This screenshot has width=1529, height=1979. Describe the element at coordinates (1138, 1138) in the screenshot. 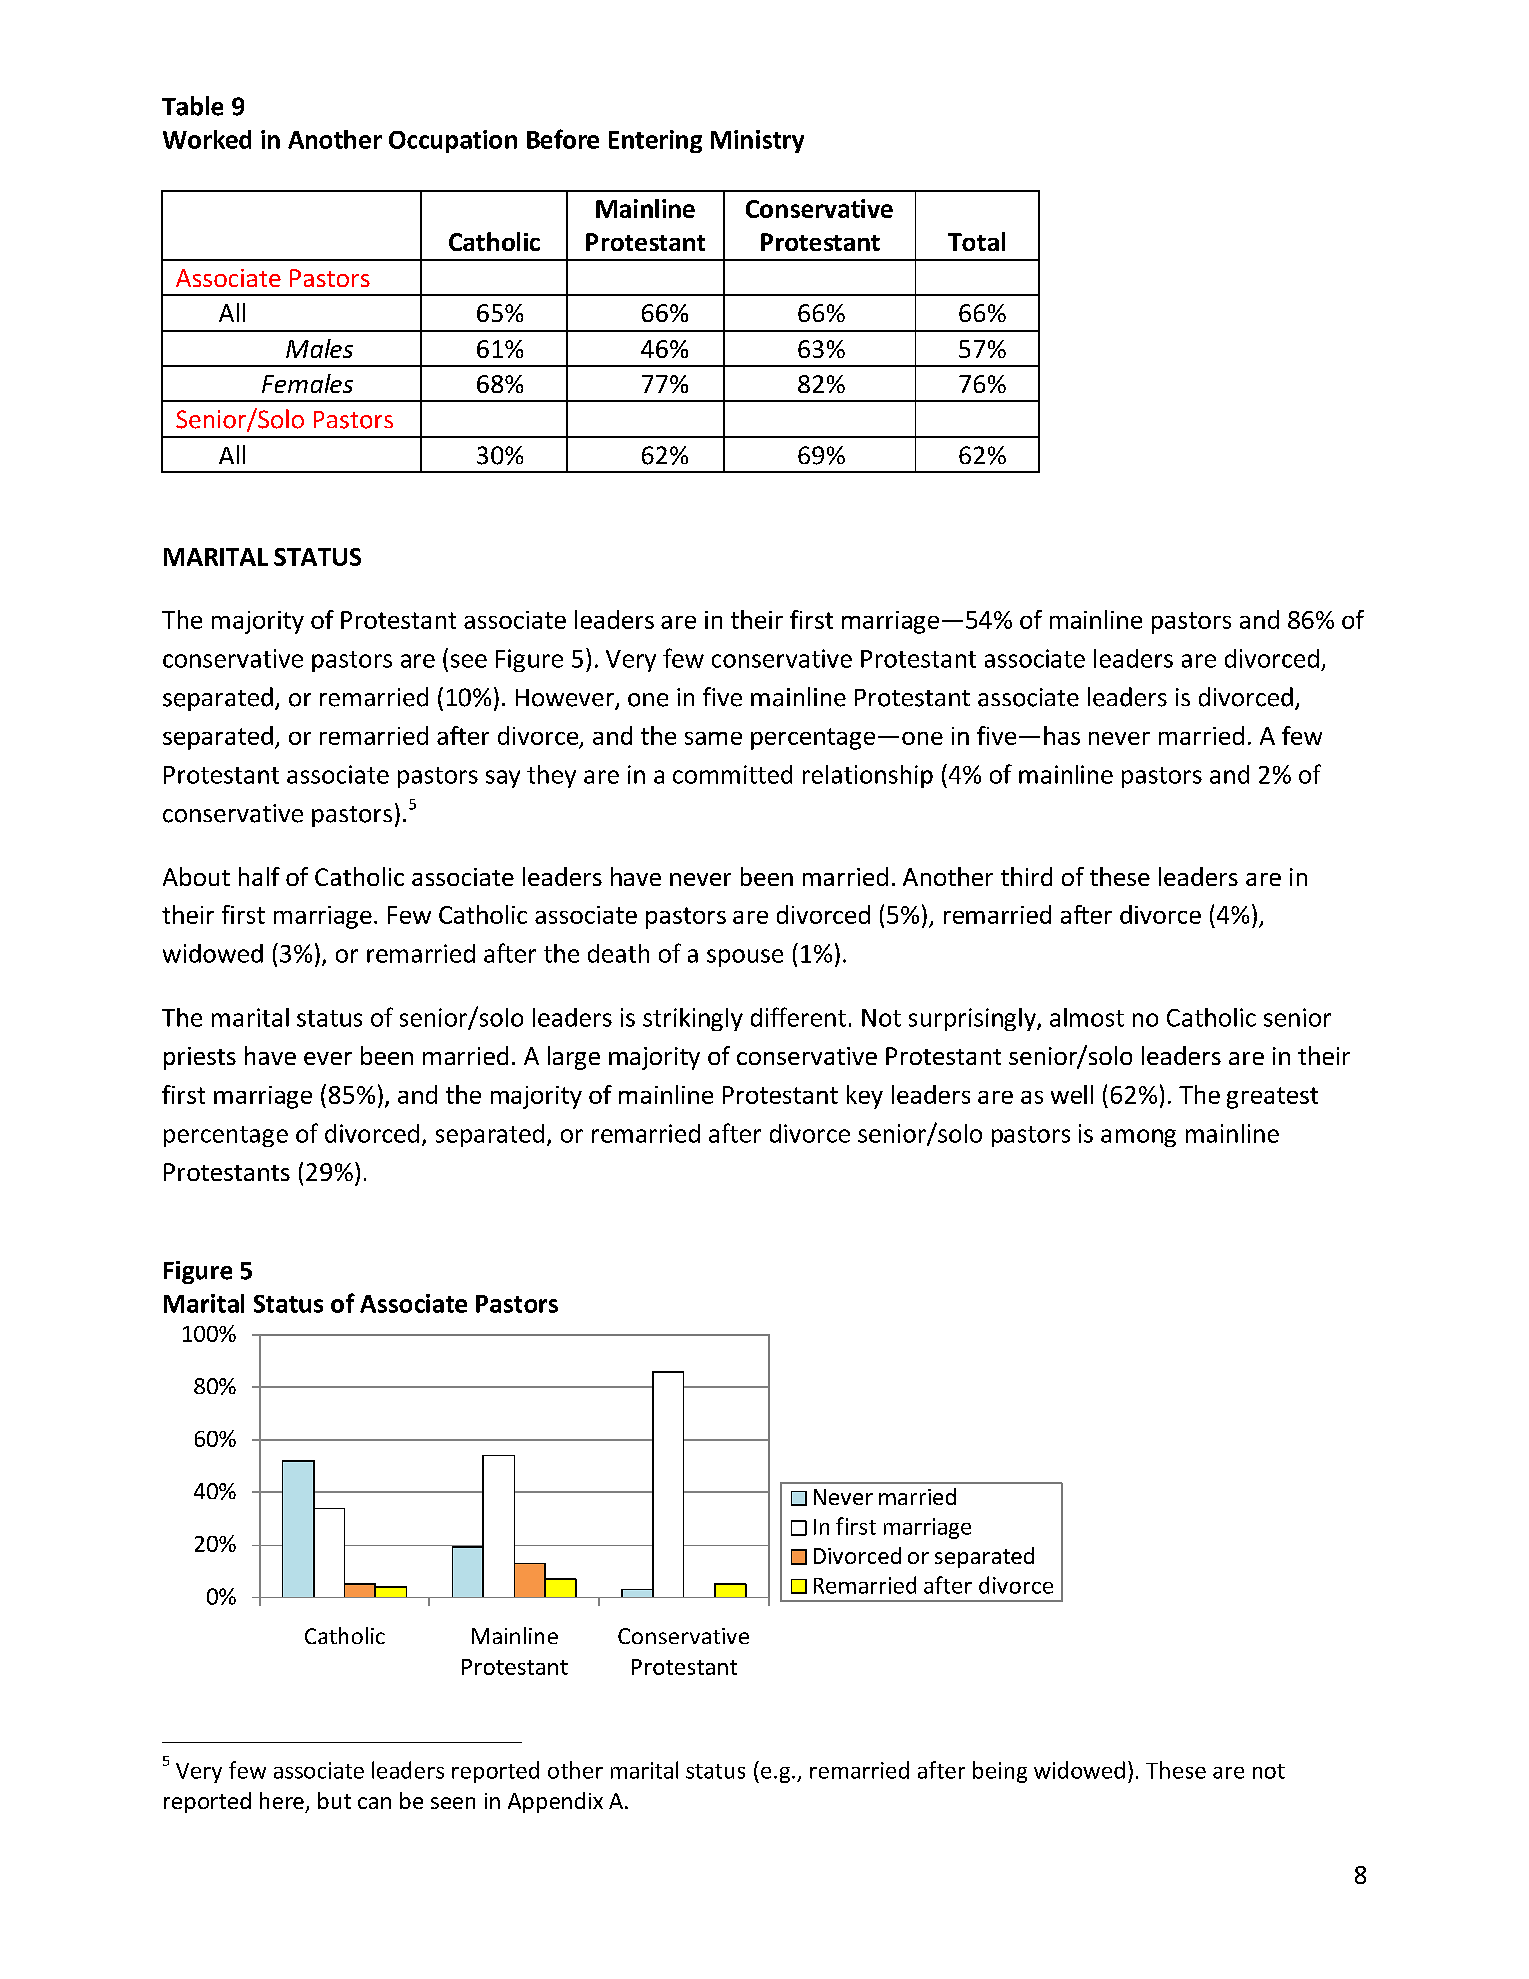

I see `among` at that location.
